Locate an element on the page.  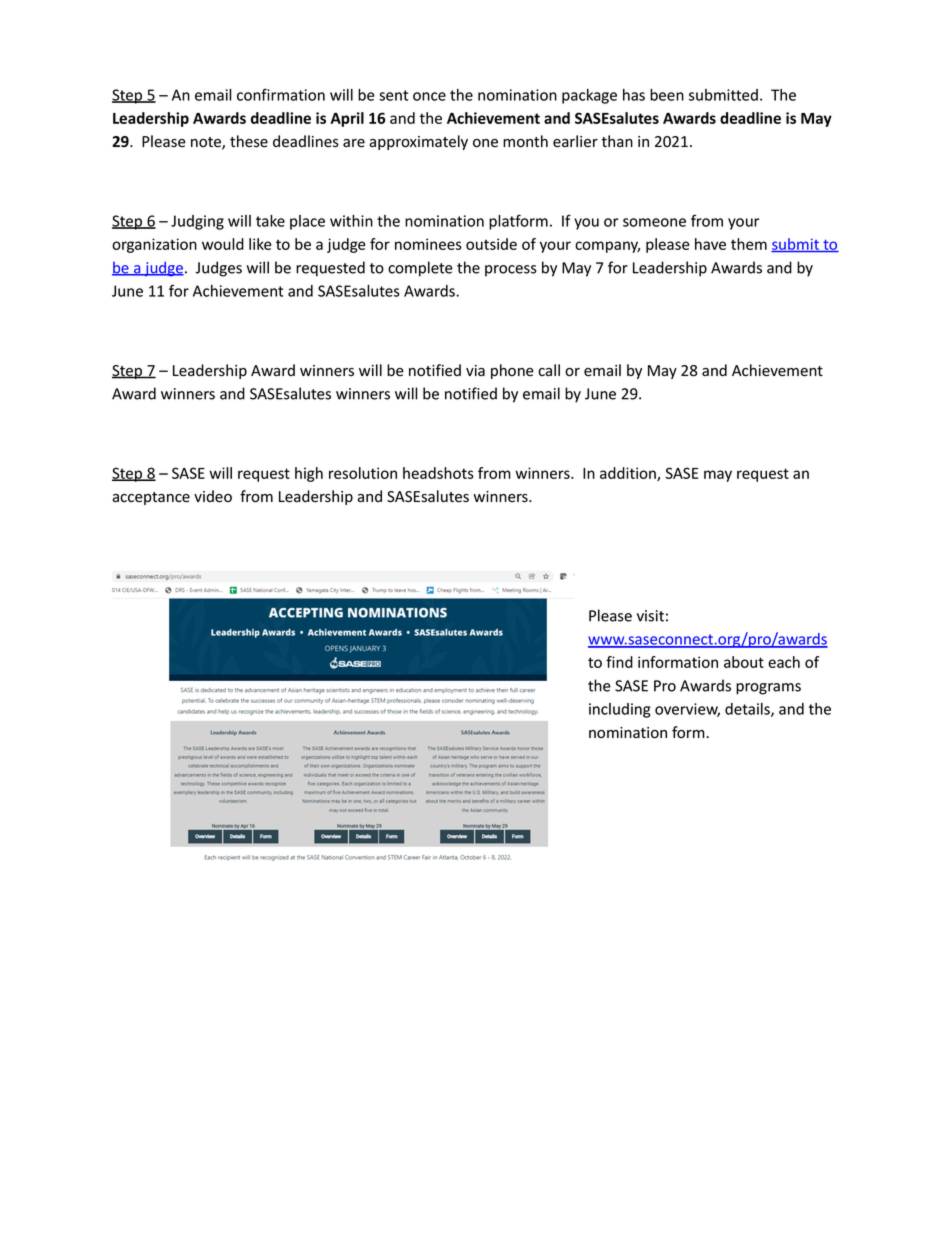
process is located at coordinates (511, 271).
